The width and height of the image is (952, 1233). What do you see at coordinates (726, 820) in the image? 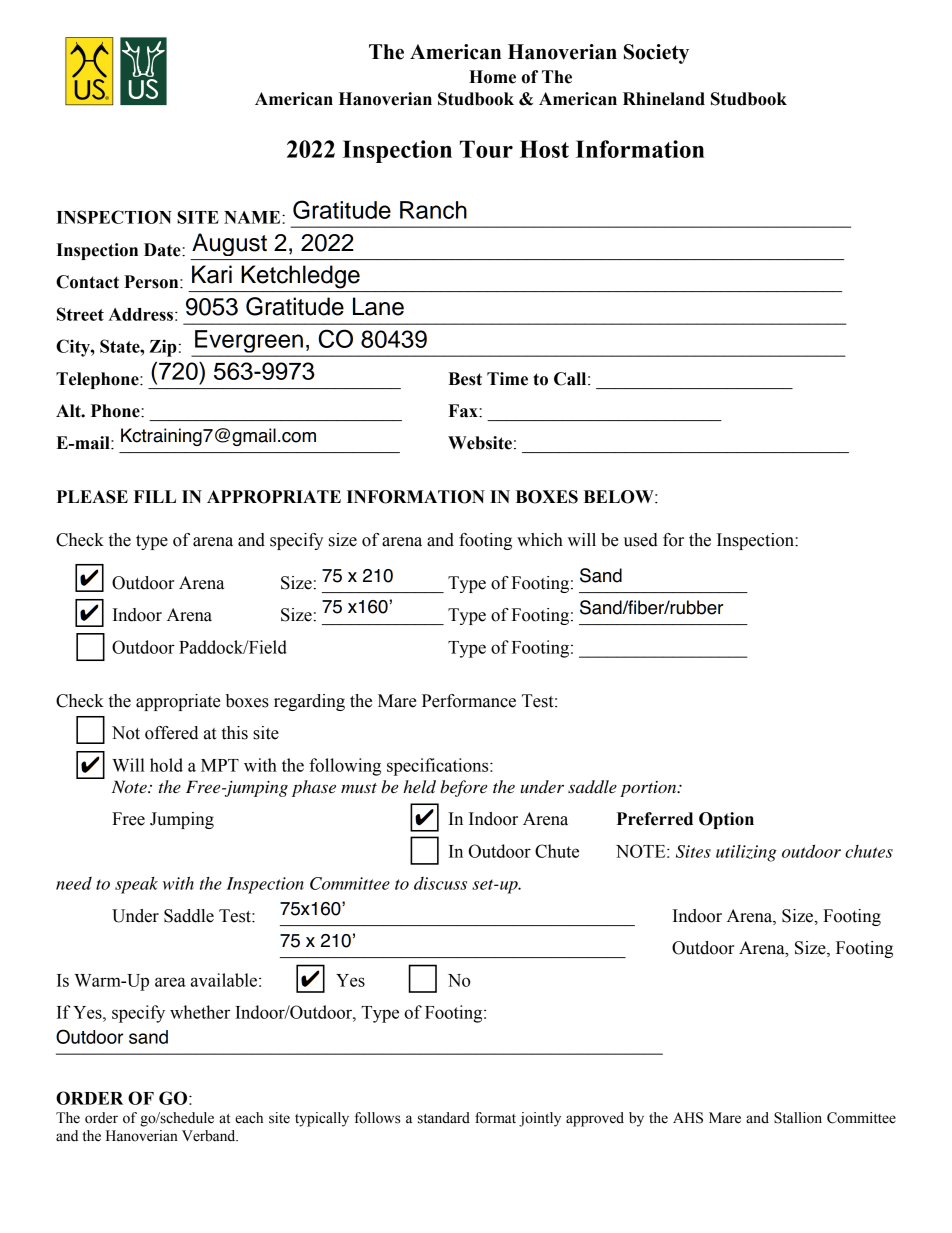
I see `Option` at bounding box center [726, 820].
